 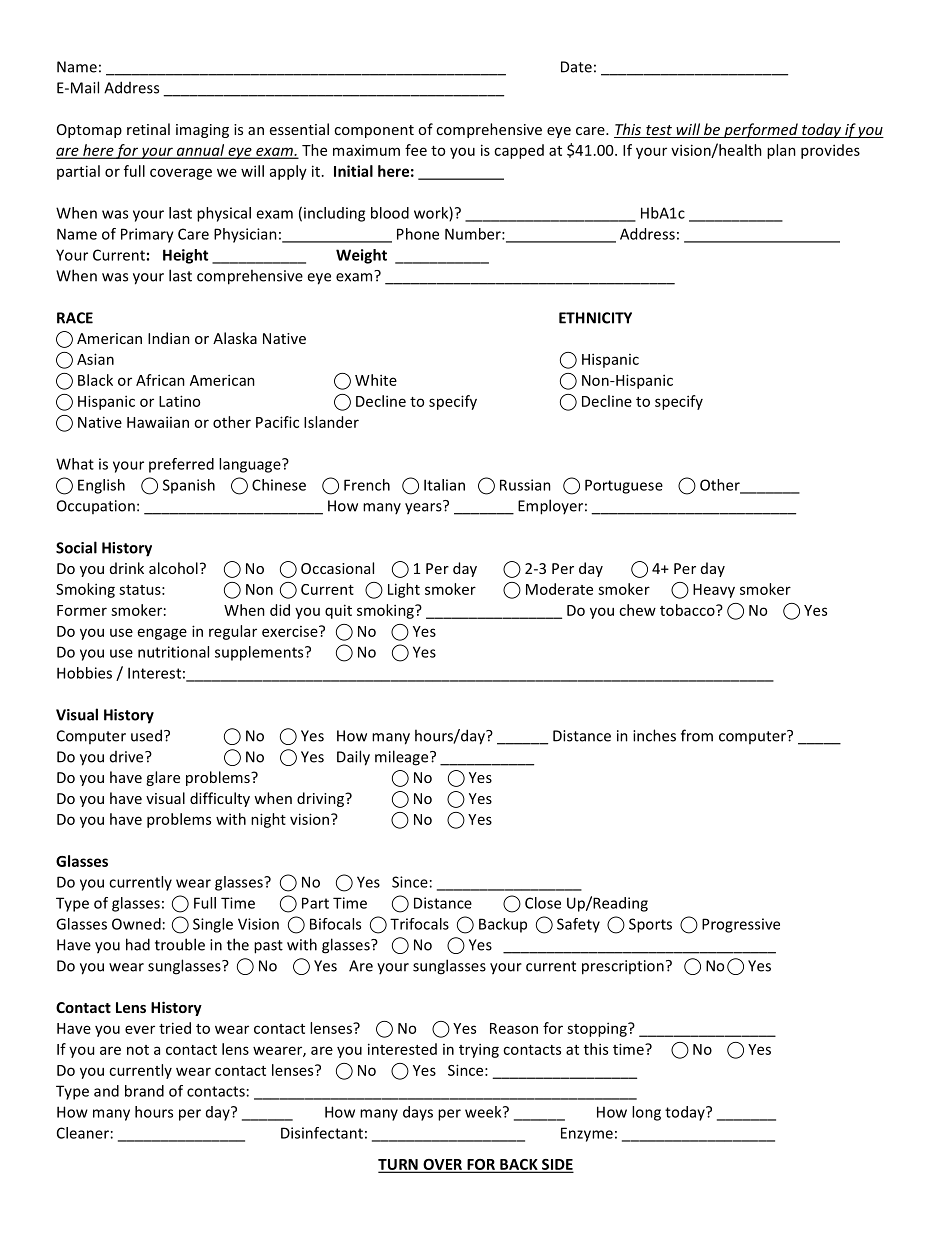 What do you see at coordinates (144, 1091) in the image?
I see `brand` at bounding box center [144, 1091].
